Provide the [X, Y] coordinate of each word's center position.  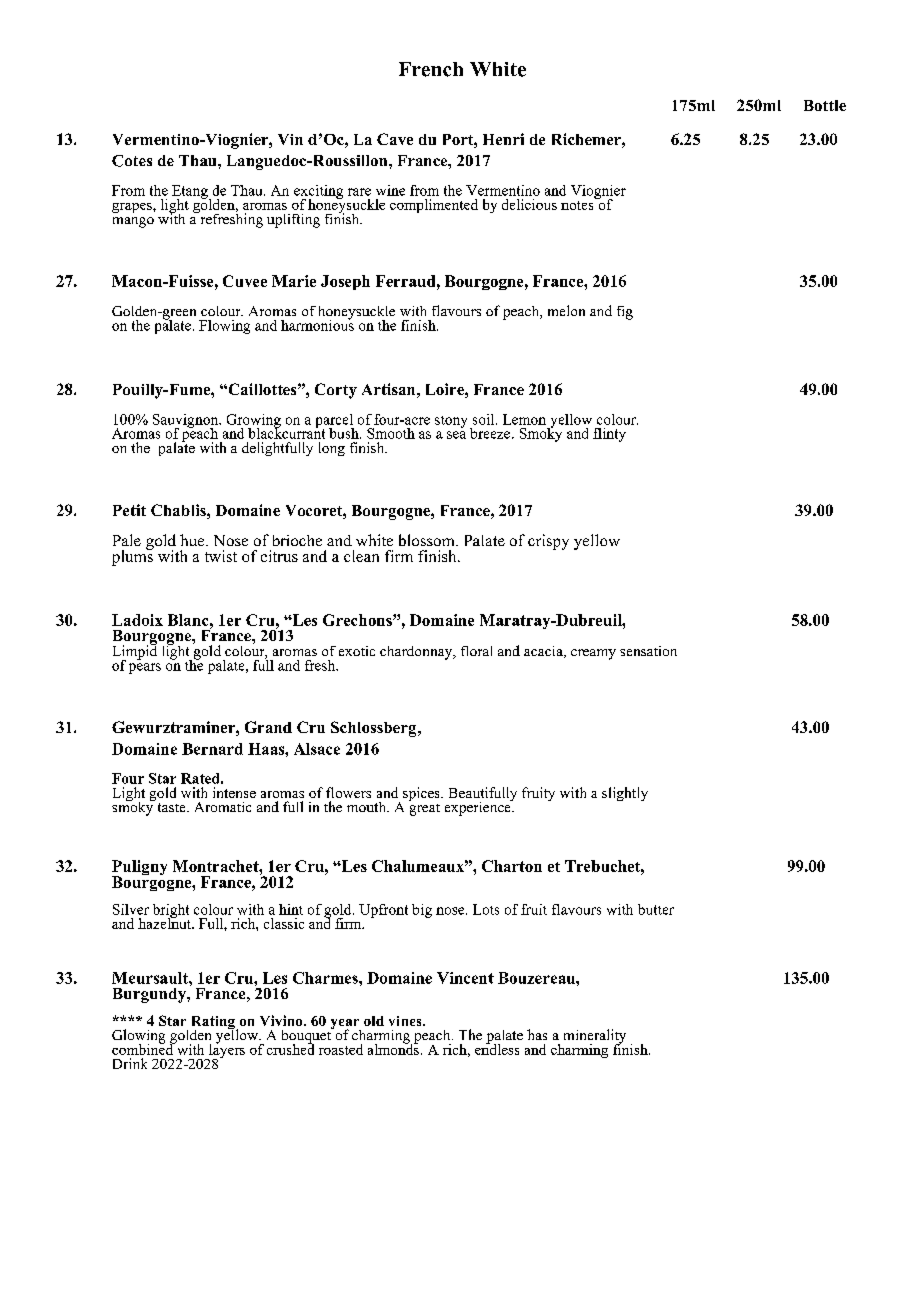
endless [497, 1048]
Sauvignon [187, 422]
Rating [214, 1024]
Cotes [132, 161]
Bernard [212, 749]
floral [476, 651]
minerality [595, 1037]
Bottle [825, 105]
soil [485, 419]
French [431, 69]
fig [625, 313]
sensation [648, 651]
